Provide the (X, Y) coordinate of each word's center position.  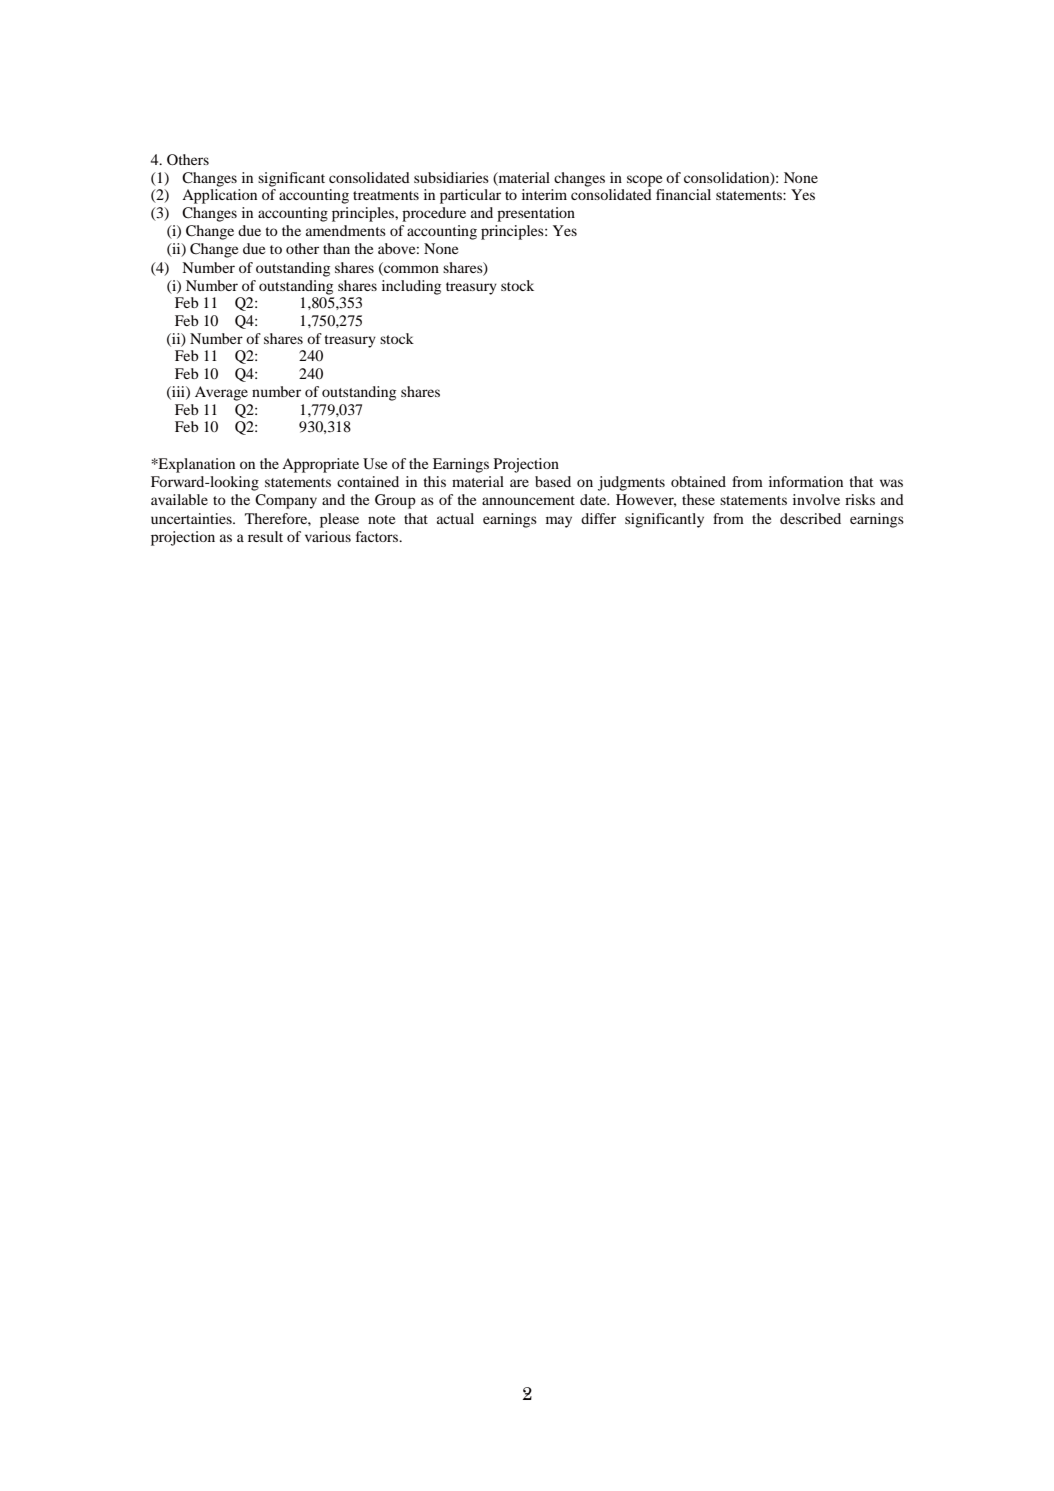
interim (544, 194)
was (891, 483)
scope (644, 181)
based (553, 481)
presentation (536, 214)
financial (683, 194)
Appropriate (320, 465)
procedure (434, 214)
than (336, 248)
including (411, 287)
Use (375, 464)
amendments (346, 230)
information (806, 481)
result (265, 536)
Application (219, 196)
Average (221, 393)
